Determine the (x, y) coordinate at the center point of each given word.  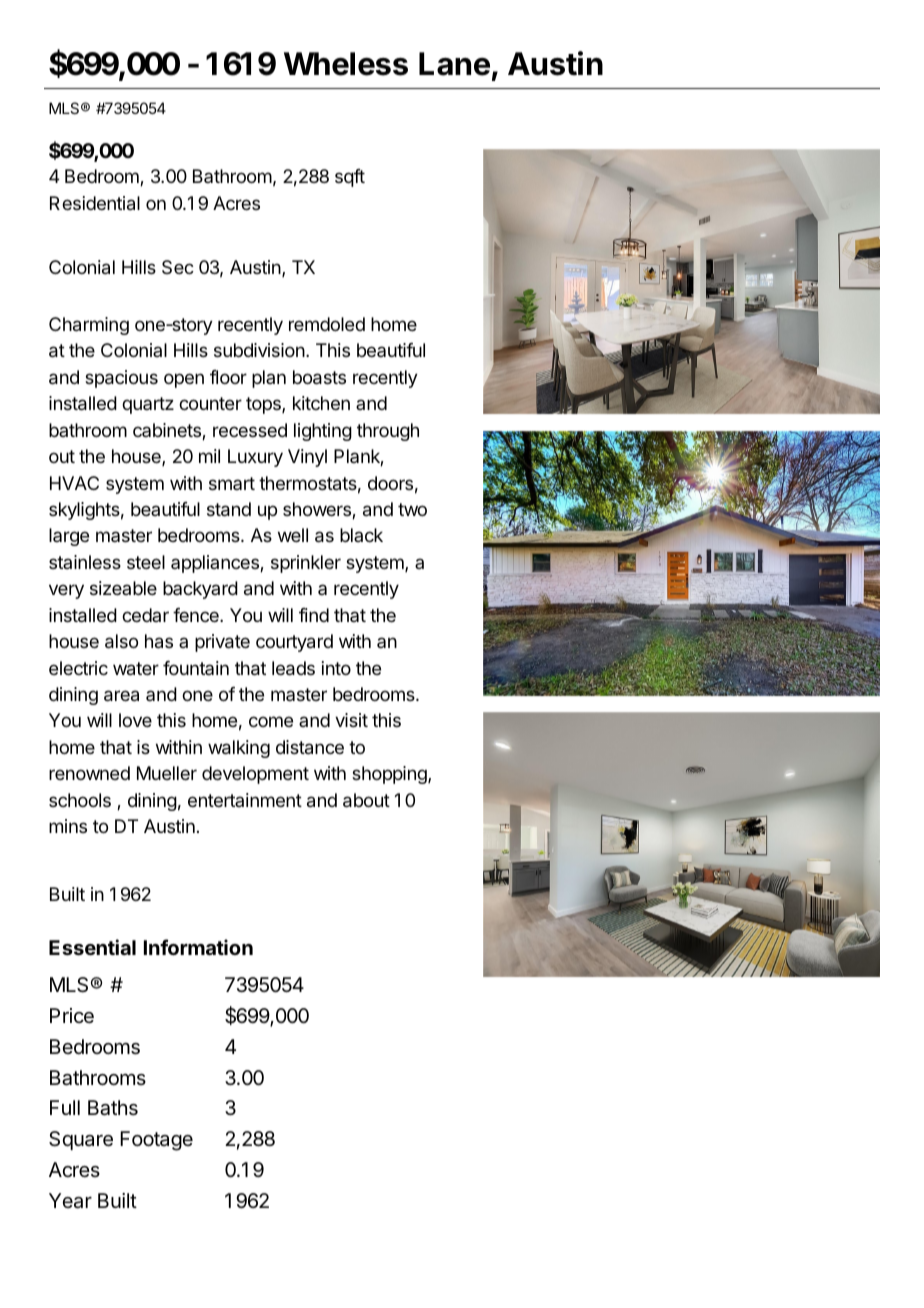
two (412, 509)
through (388, 432)
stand (229, 509)
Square (81, 1140)
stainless (85, 562)
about (366, 800)
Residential (95, 203)
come (271, 721)
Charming (89, 326)
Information (198, 947)
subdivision (259, 350)
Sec (178, 267)
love (135, 720)
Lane (454, 64)
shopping (390, 775)
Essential (92, 947)
